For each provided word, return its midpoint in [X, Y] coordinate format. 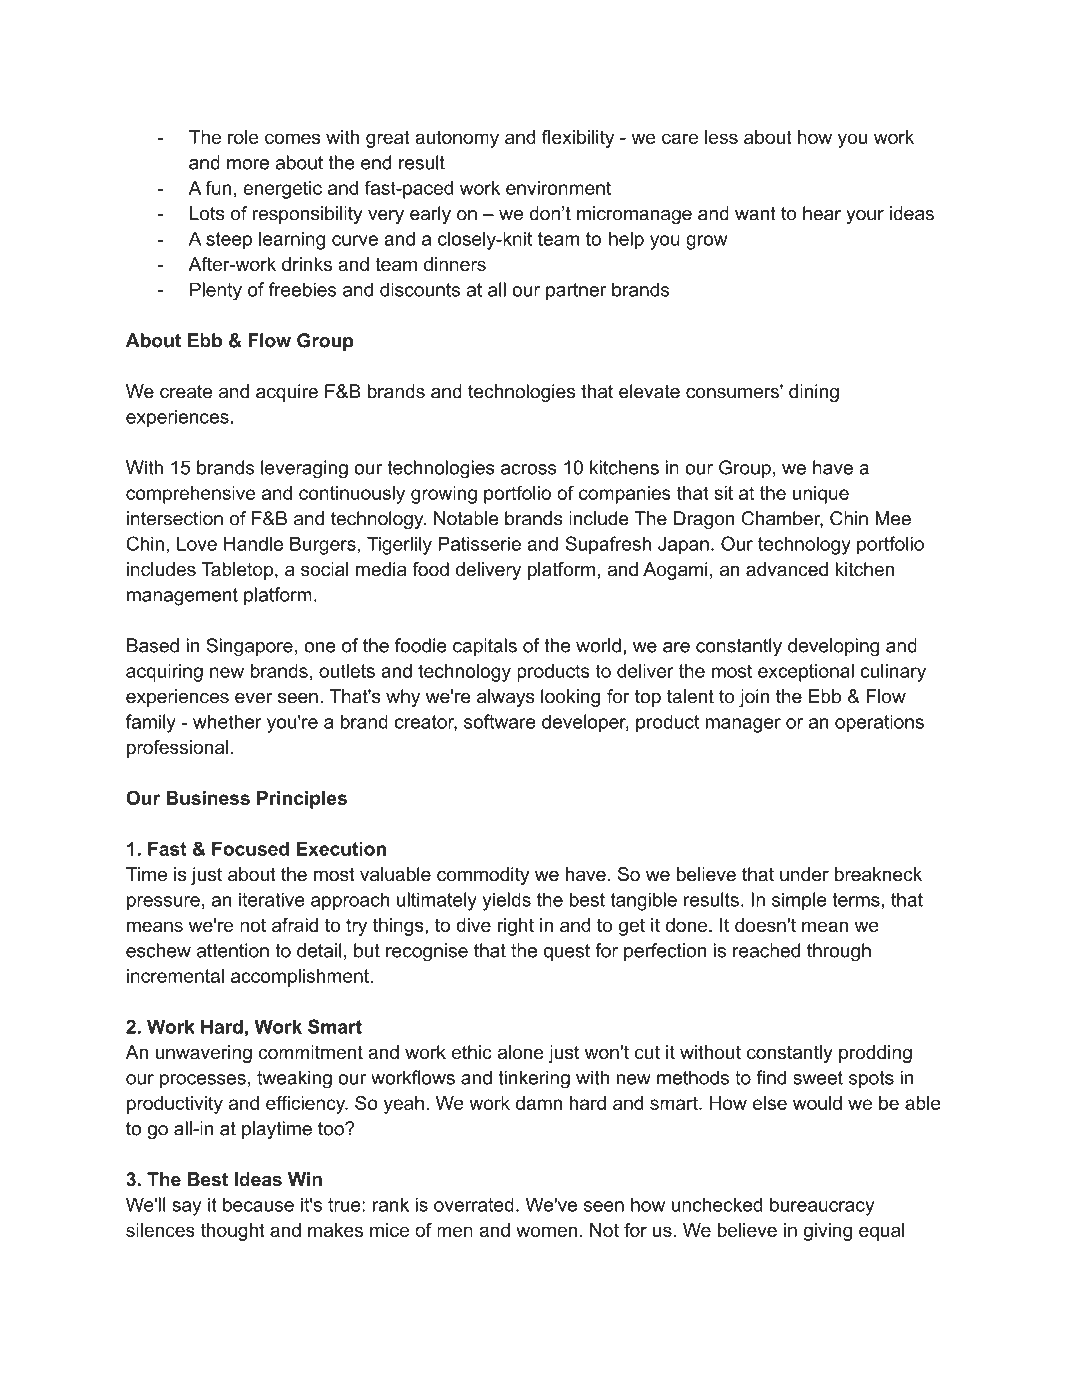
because [258, 1204]
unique [821, 495]
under [804, 874]
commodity [483, 876]
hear [822, 213]
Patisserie [480, 543]
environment [558, 188]
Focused [250, 849]
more [248, 164]
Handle [253, 543]
